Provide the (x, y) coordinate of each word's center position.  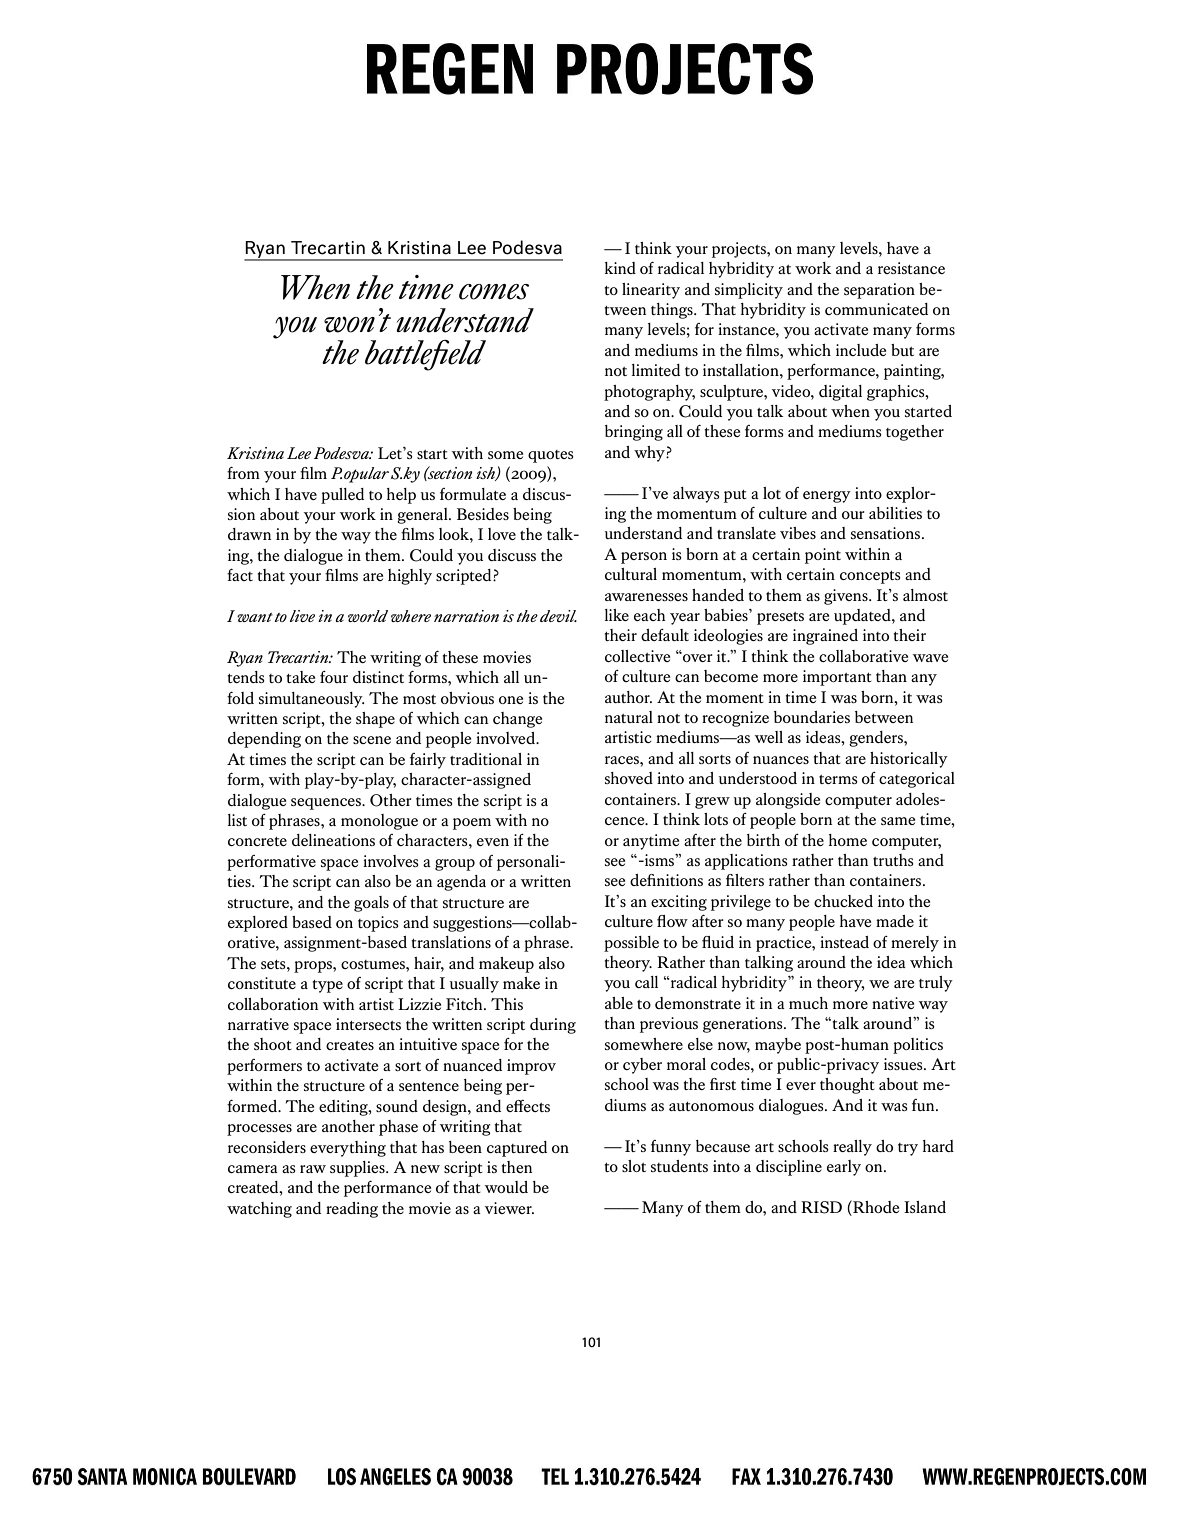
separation (879, 291)
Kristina (419, 248)
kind (620, 268)
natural (629, 717)
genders (877, 739)
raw (313, 1169)
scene (372, 740)
